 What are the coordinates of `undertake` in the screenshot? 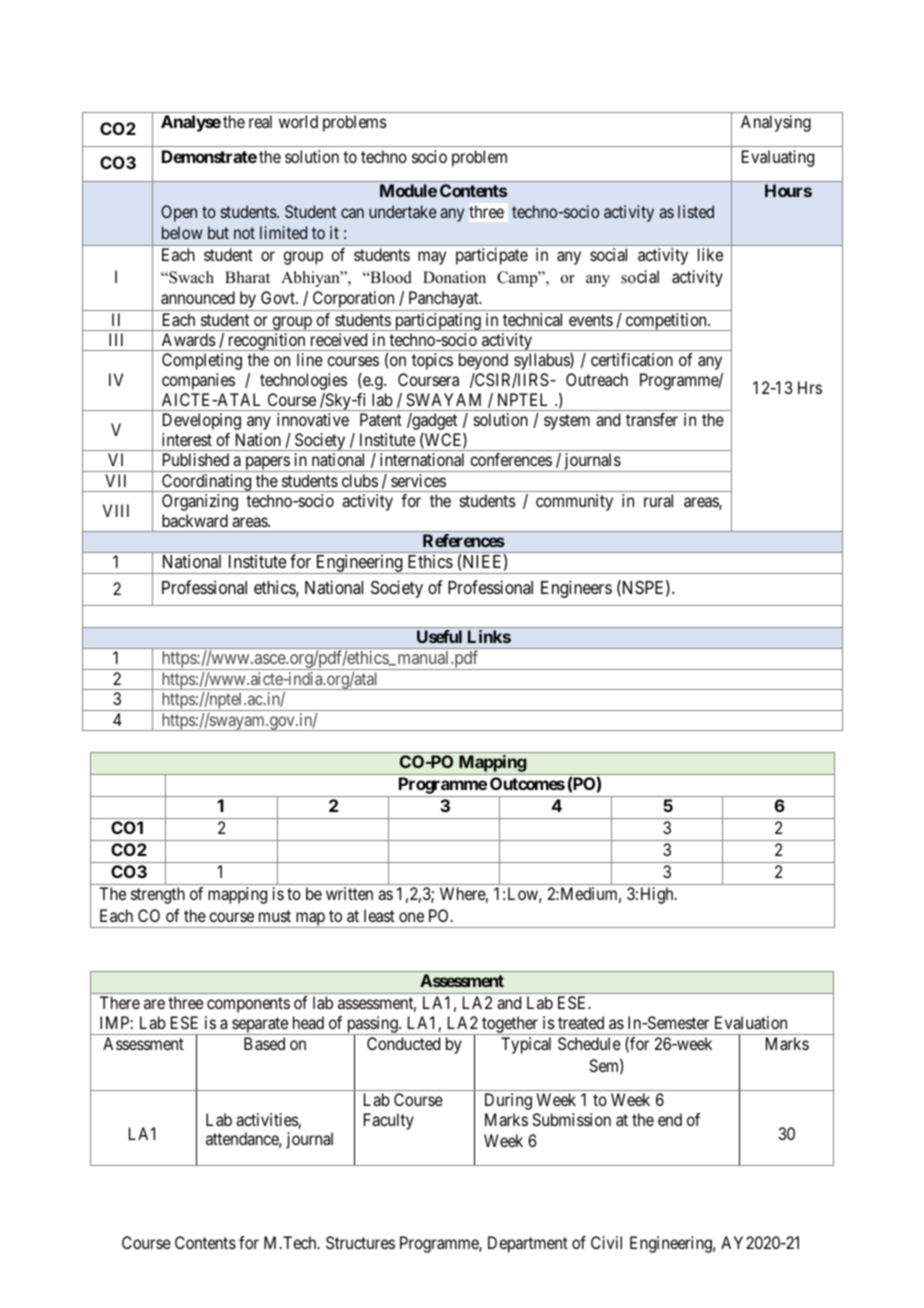 It's located at (403, 211).
